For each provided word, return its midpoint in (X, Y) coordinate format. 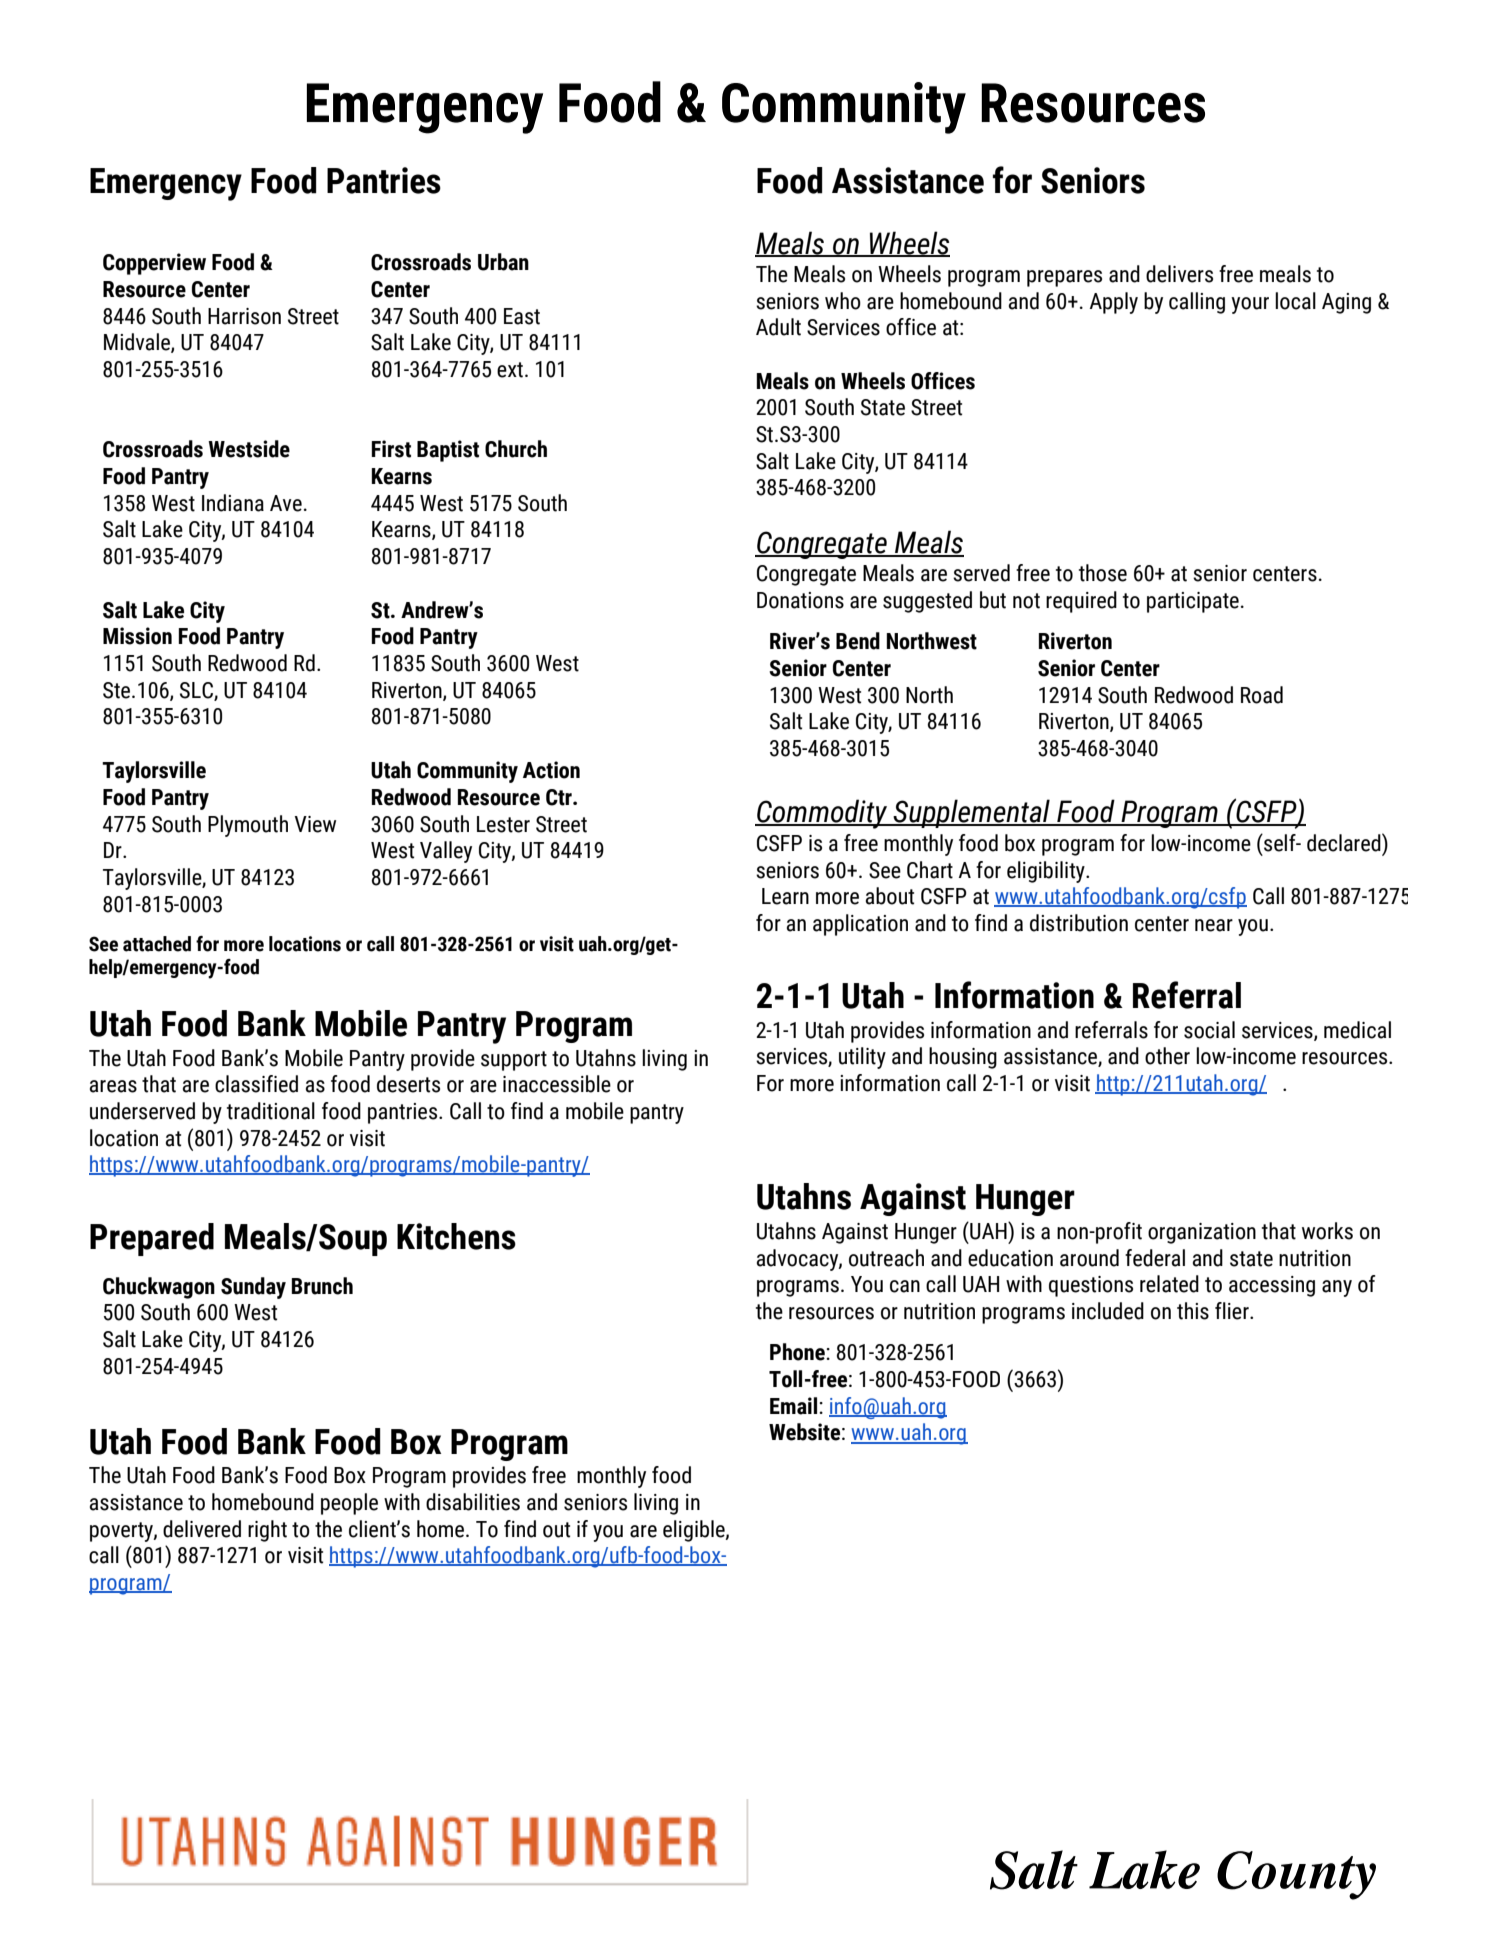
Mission (137, 636)
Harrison (244, 316)
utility (862, 1058)
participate (1193, 602)
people (349, 1504)
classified (256, 1084)
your (1250, 305)
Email (795, 1406)
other (1167, 1056)
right (267, 1531)
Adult (778, 327)
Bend (858, 641)
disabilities (473, 1502)
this (1193, 1311)
